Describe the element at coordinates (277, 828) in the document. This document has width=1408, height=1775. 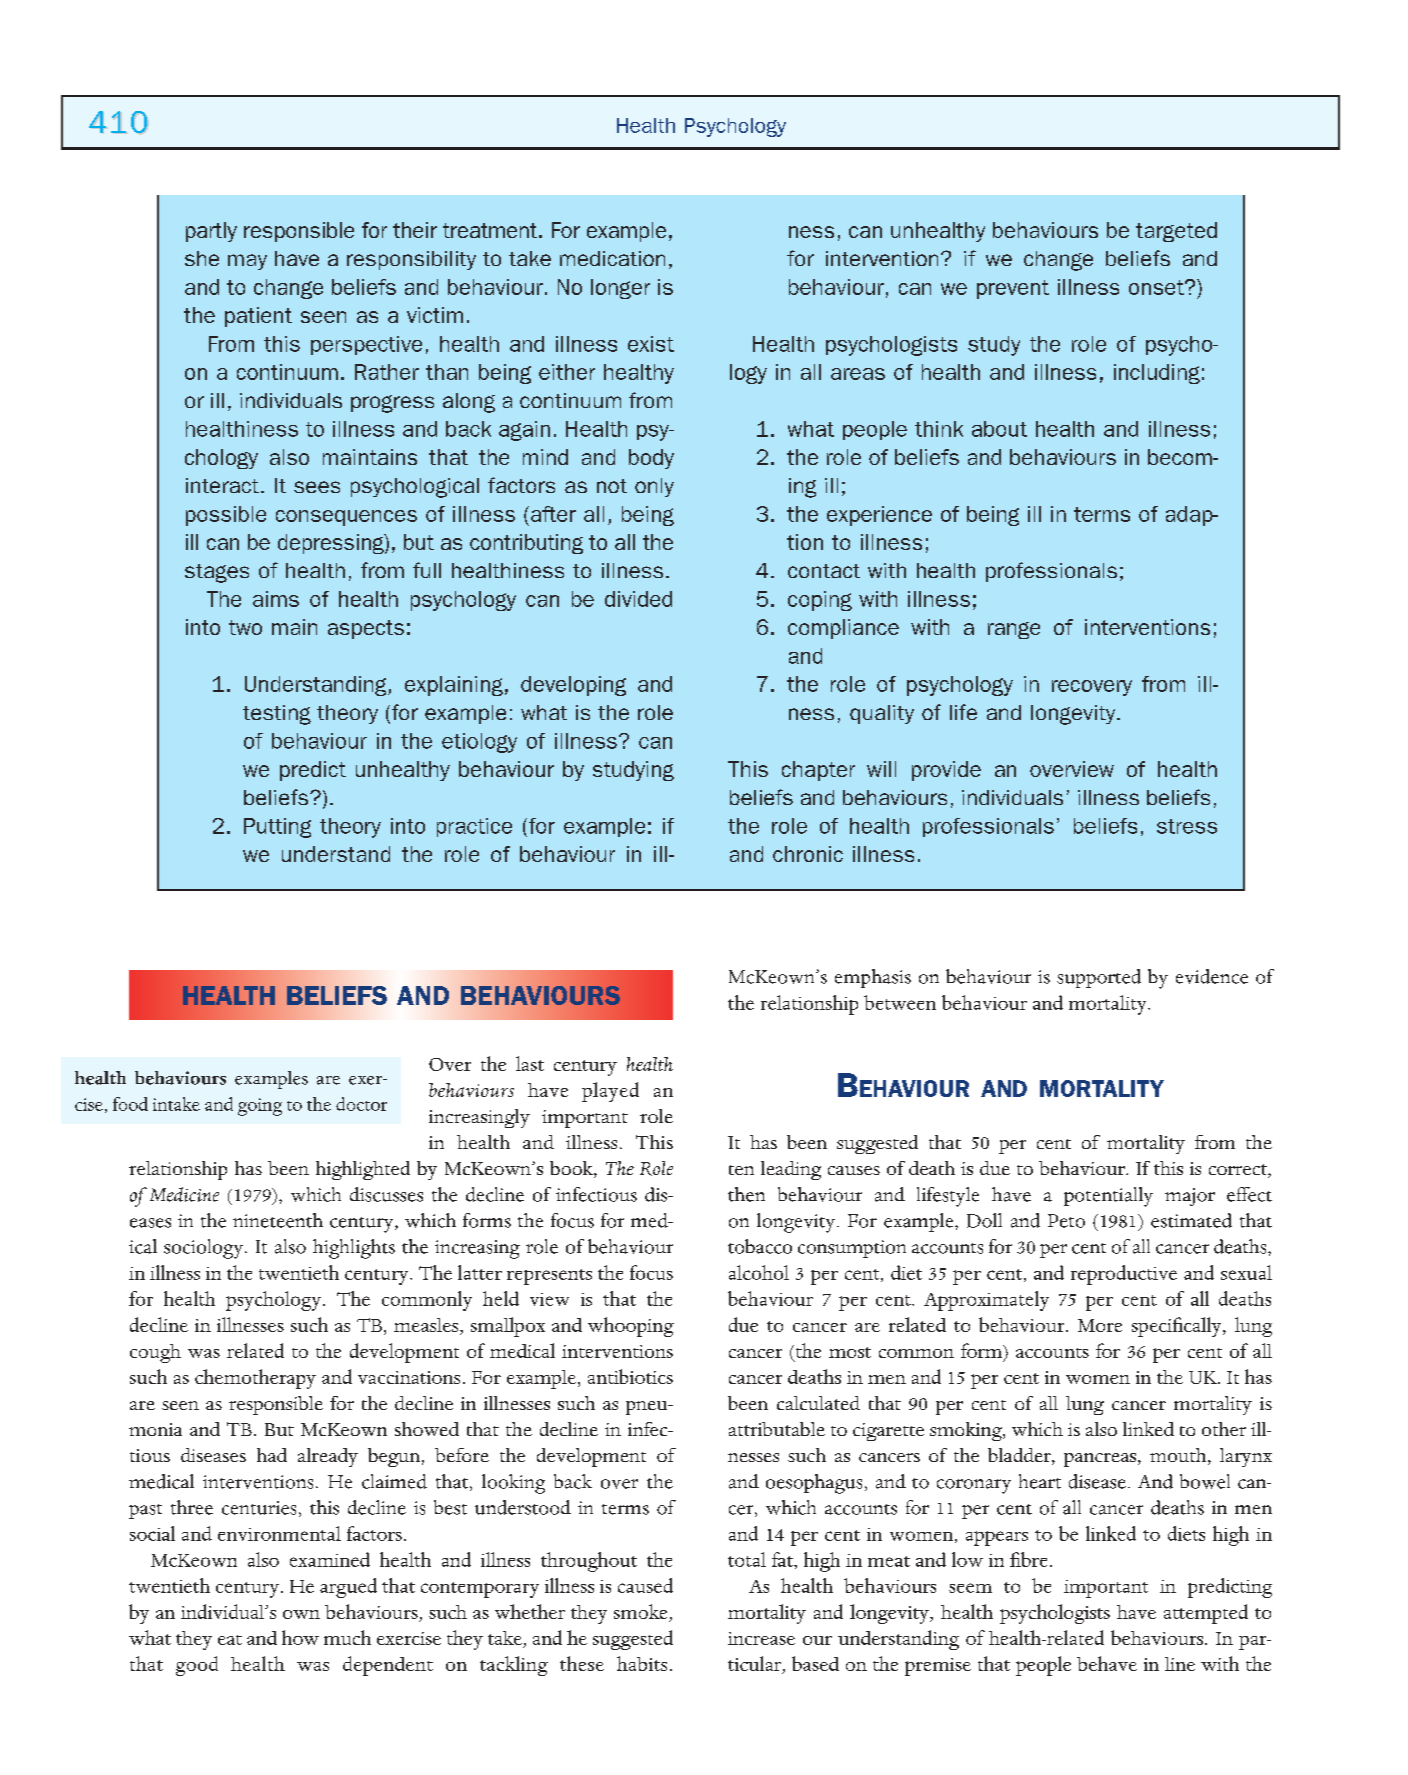
I see `Putting` at that location.
